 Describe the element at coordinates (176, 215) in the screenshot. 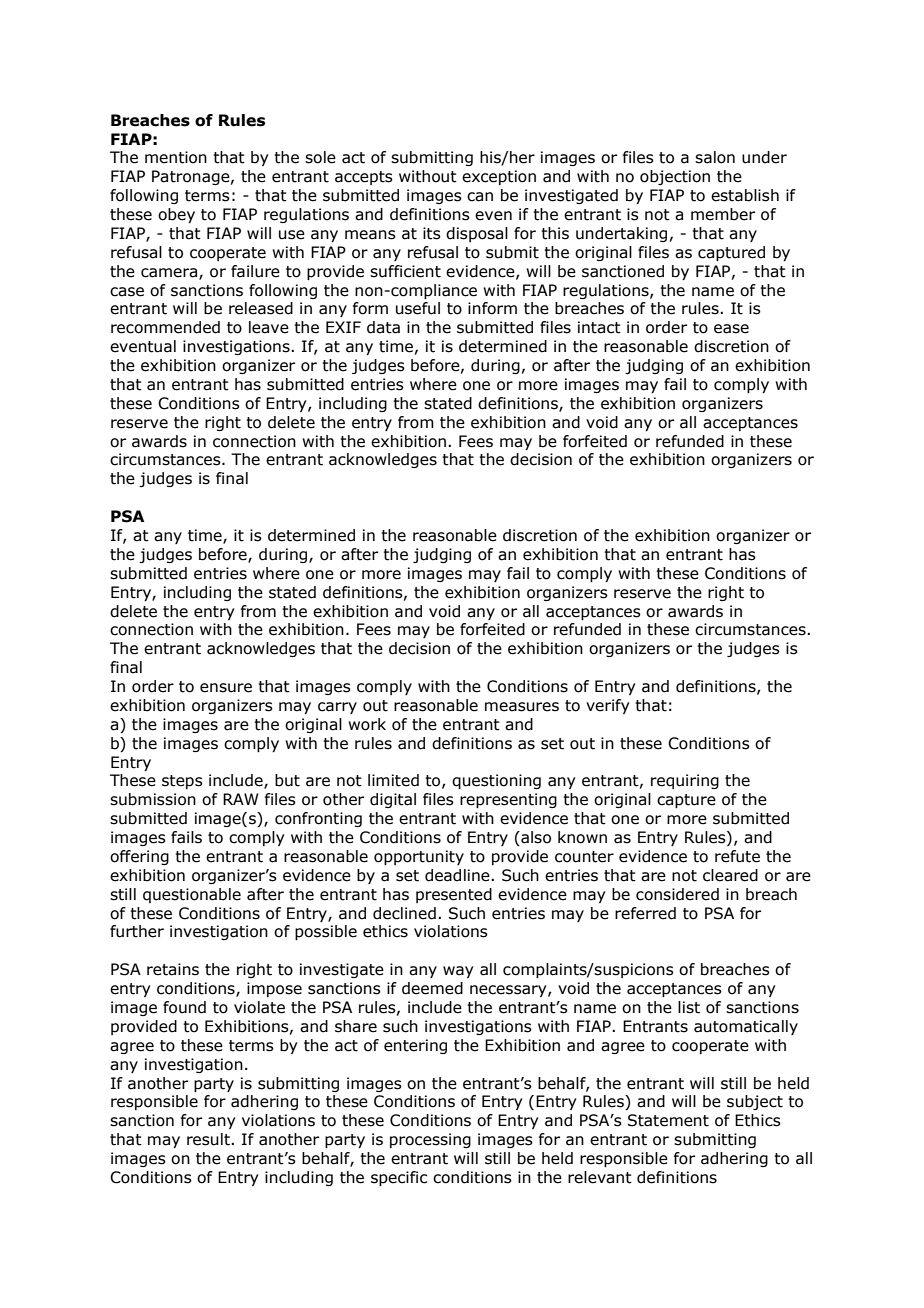

I see `obey` at that location.
